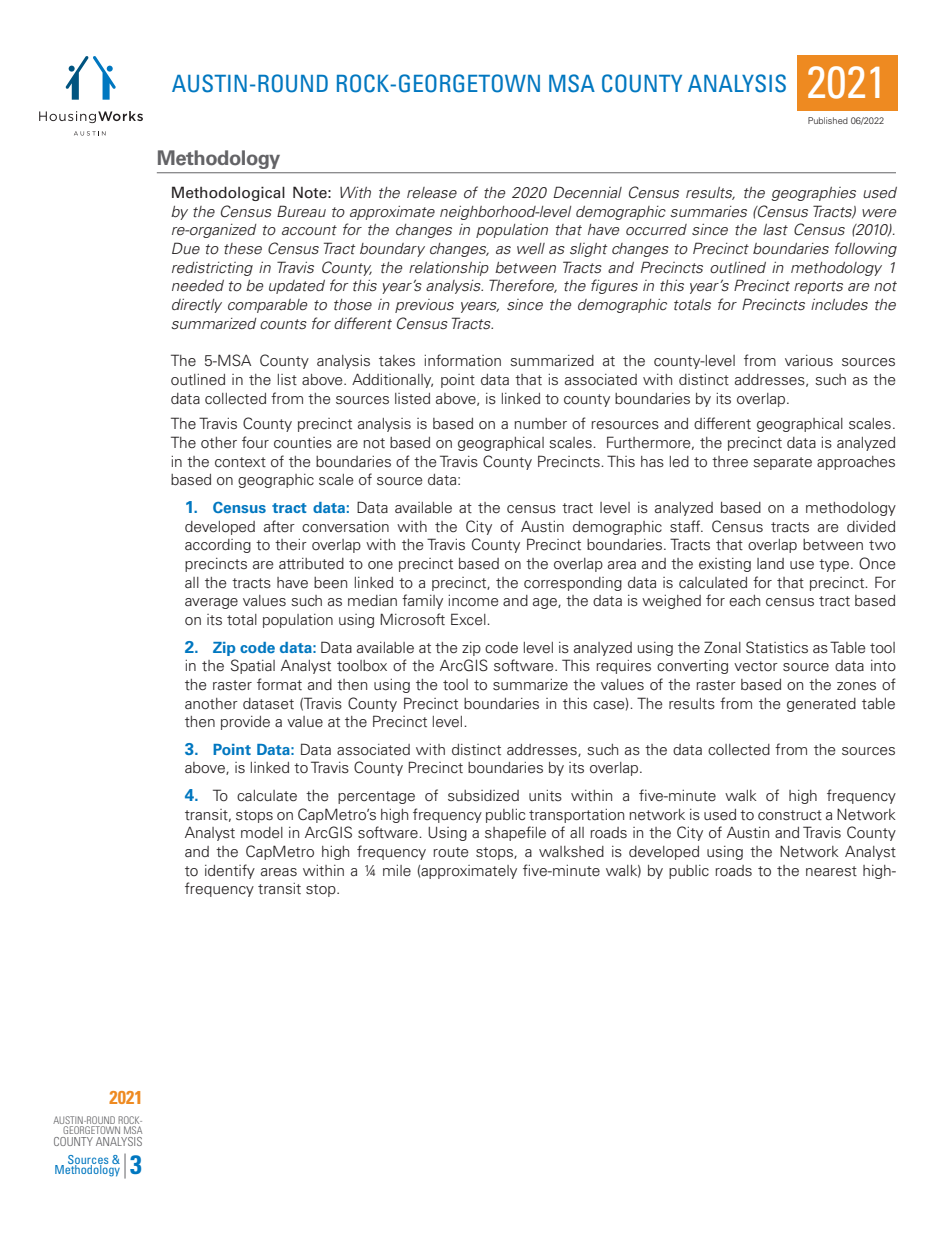 The height and width of the document is (1233, 952). What do you see at coordinates (279, 526) in the document?
I see `after` at bounding box center [279, 526].
